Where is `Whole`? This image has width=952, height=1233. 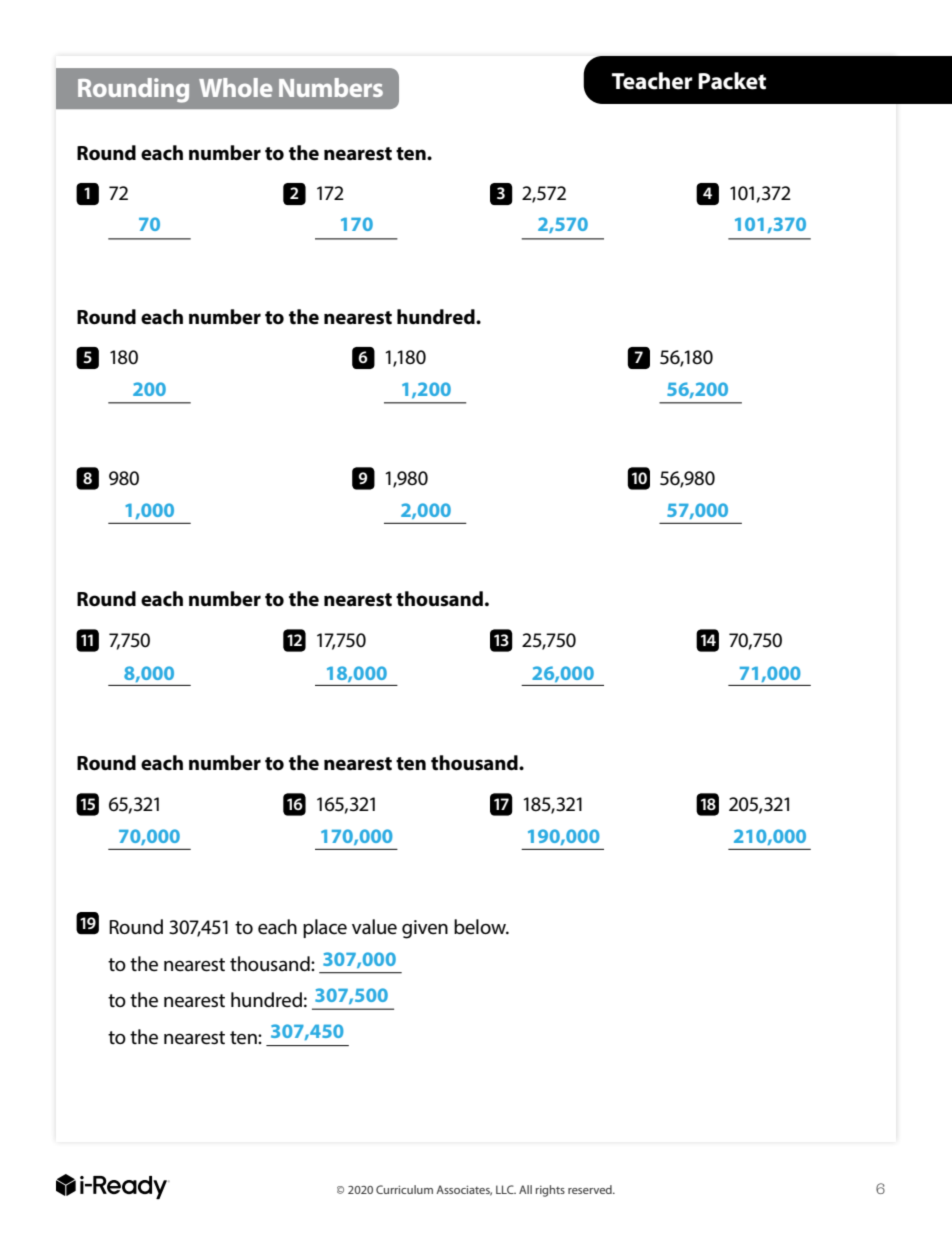 Whole is located at coordinates (235, 87).
